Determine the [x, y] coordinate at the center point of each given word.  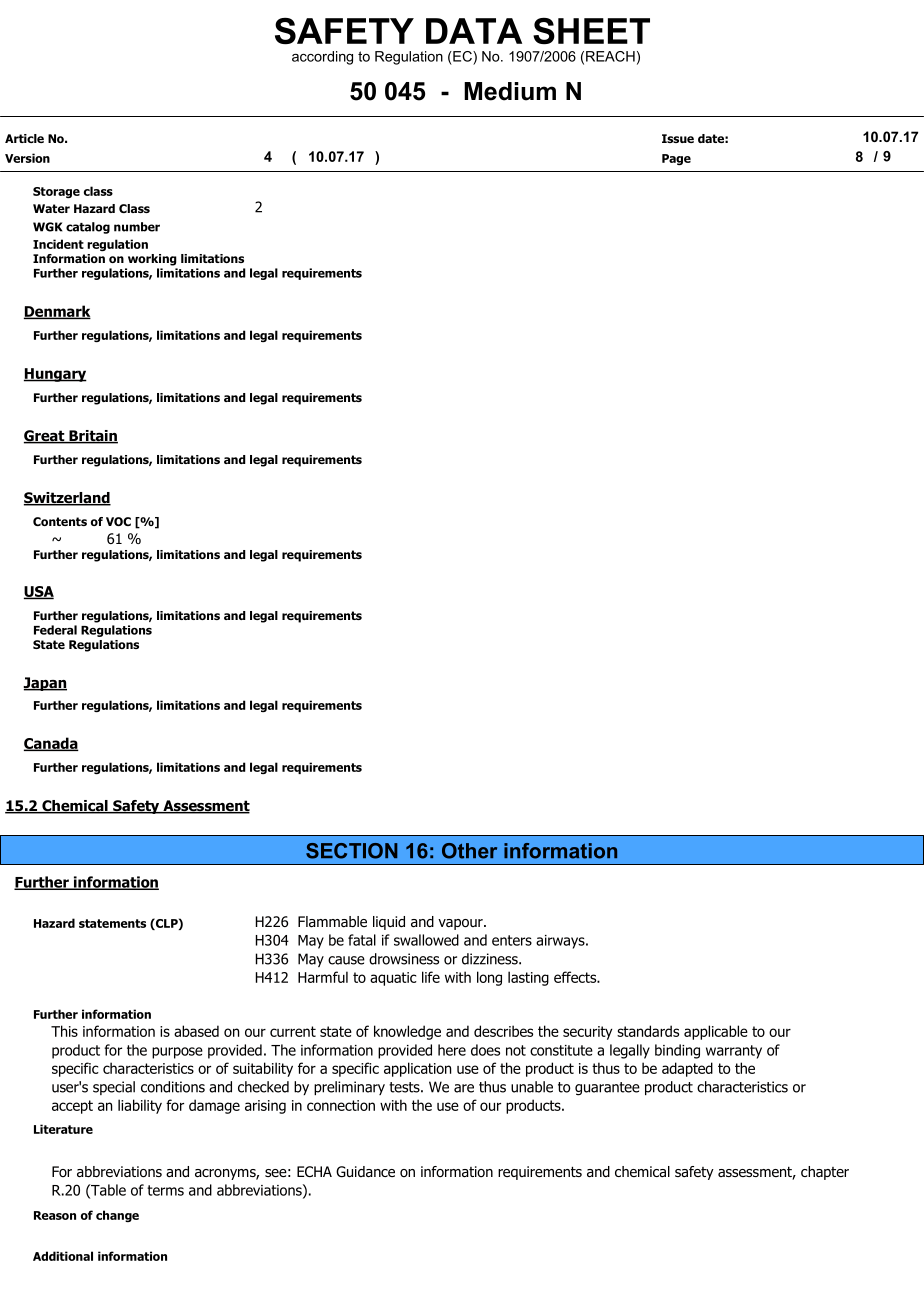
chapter [825, 1173]
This [64, 1031]
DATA [474, 31]
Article [24, 138]
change [117, 1216]
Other [469, 851]
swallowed [426, 940]
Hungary [55, 375]
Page [676, 159]
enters [512, 940]
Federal [55, 630]
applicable [716, 1032]
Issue [678, 138]
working [152, 260]
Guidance [365, 1172]
